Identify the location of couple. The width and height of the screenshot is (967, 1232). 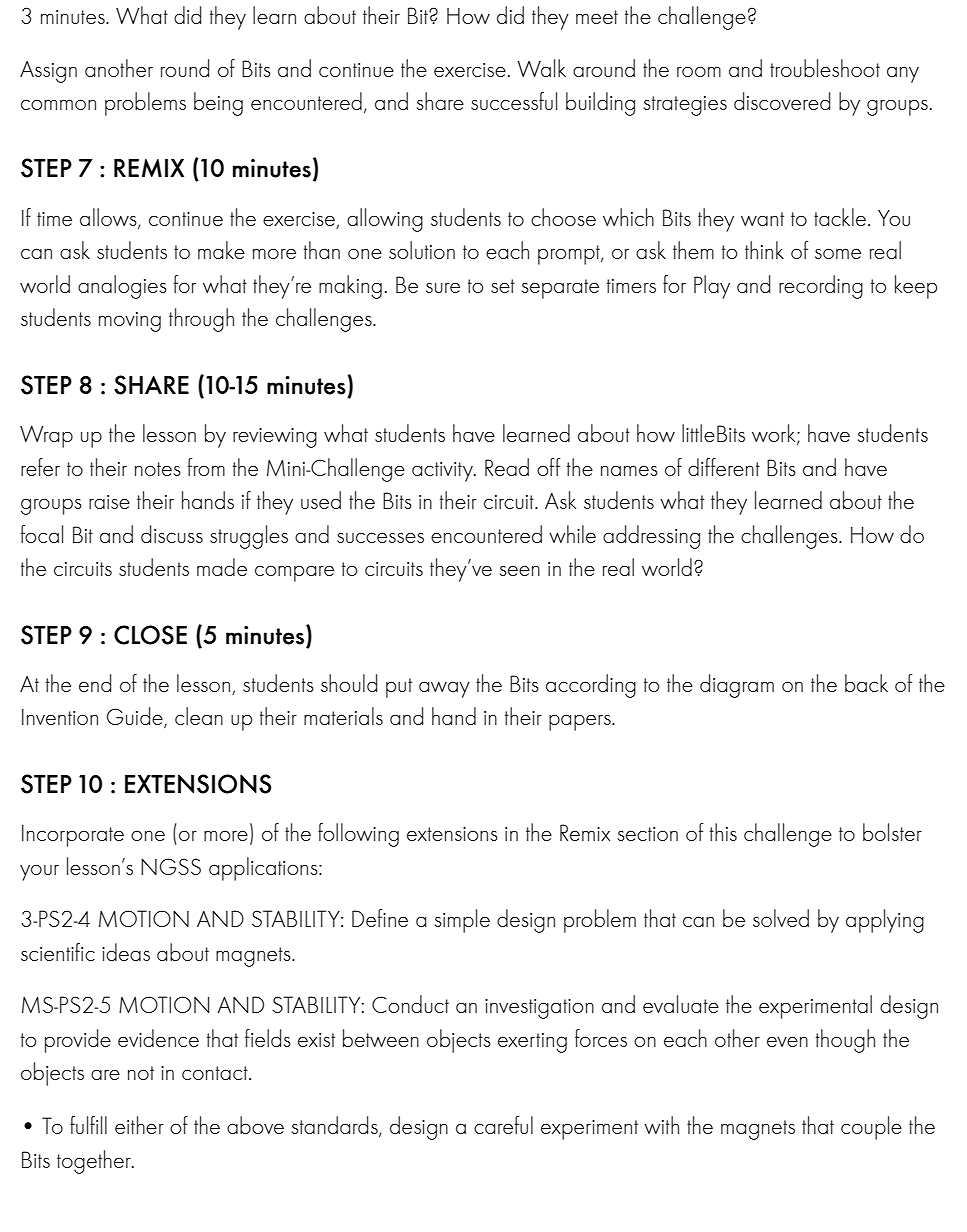
(871, 1128).
